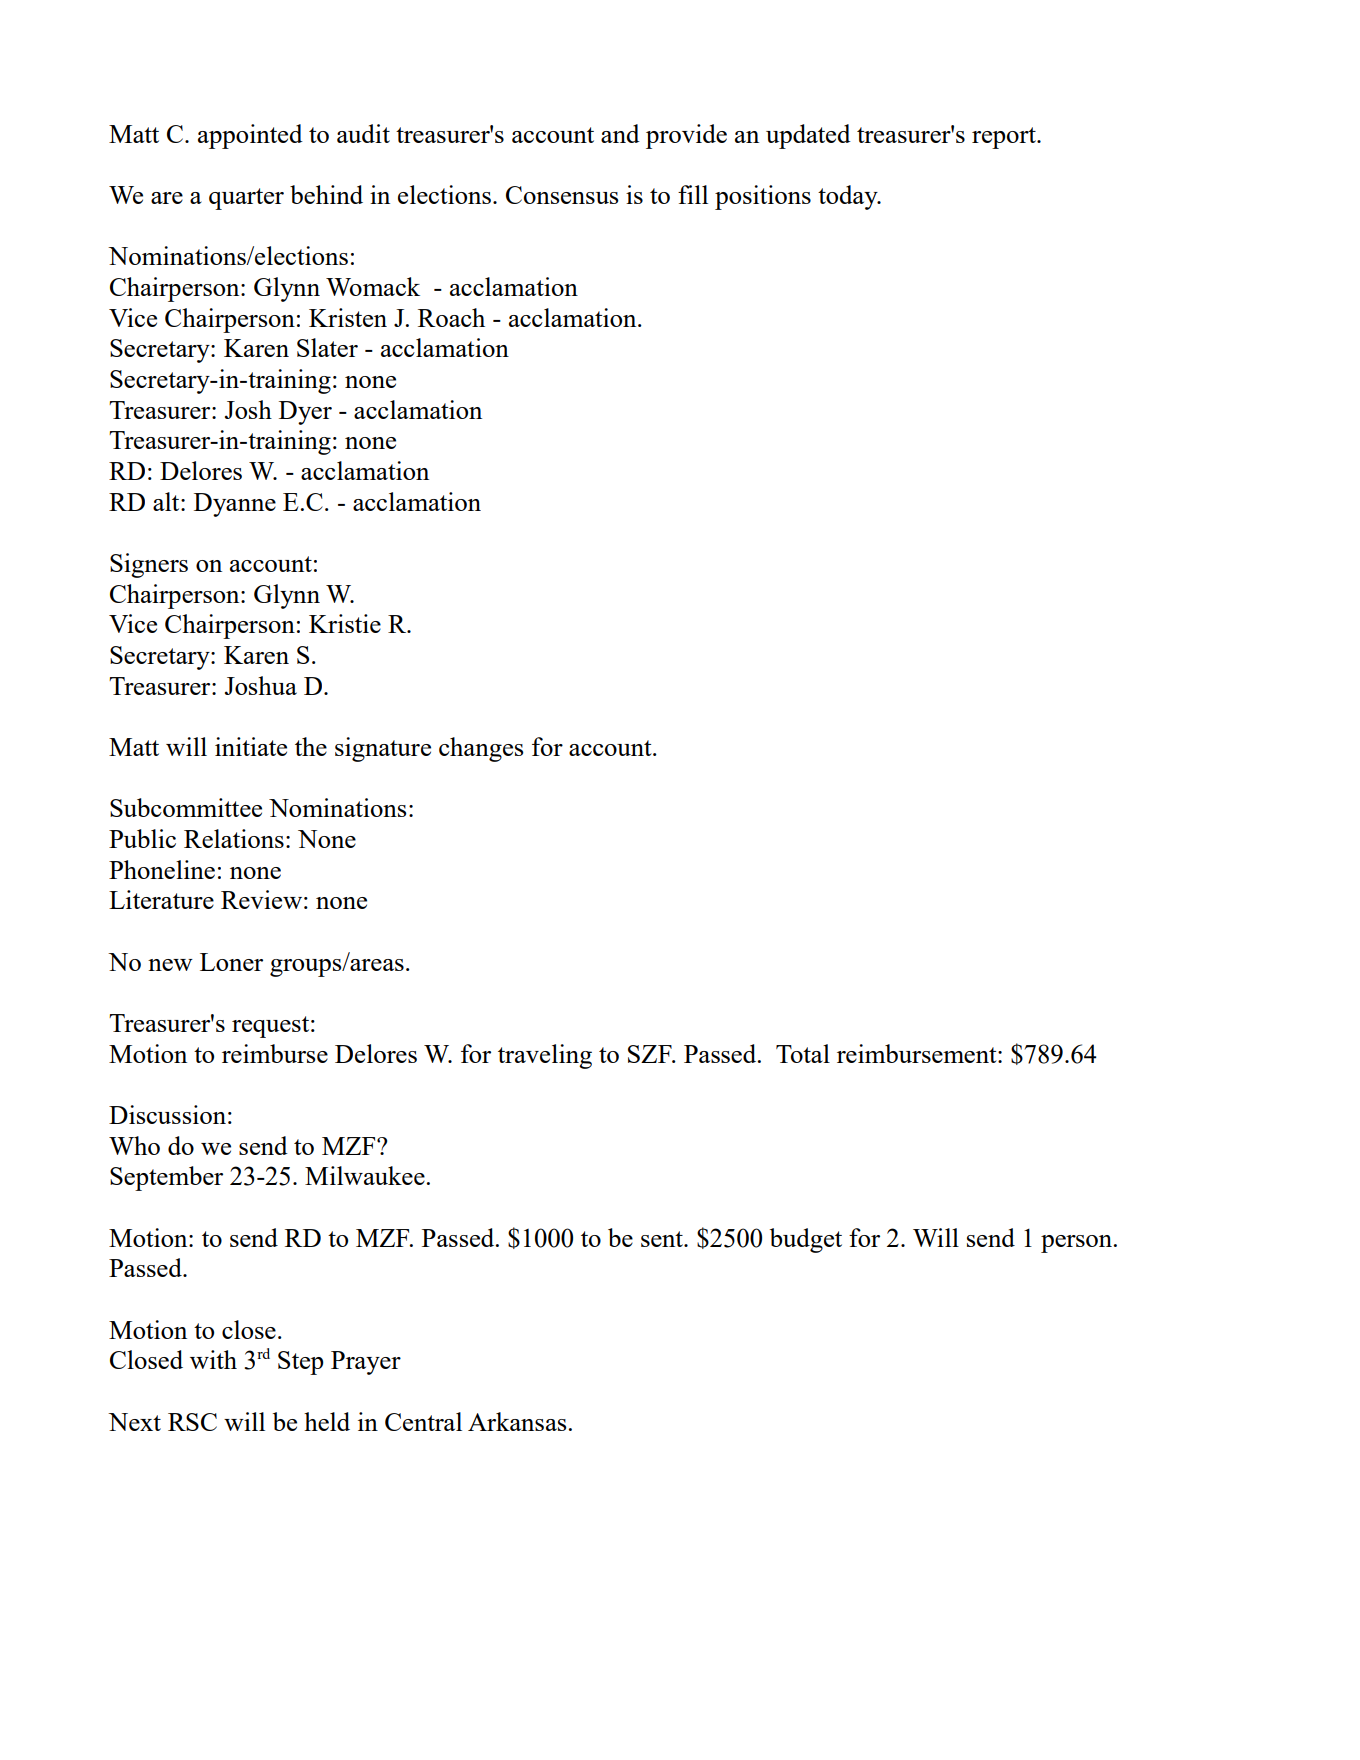 This screenshot has height=1760, width=1360. What do you see at coordinates (345, 623) in the screenshot?
I see `Kristie` at bounding box center [345, 623].
